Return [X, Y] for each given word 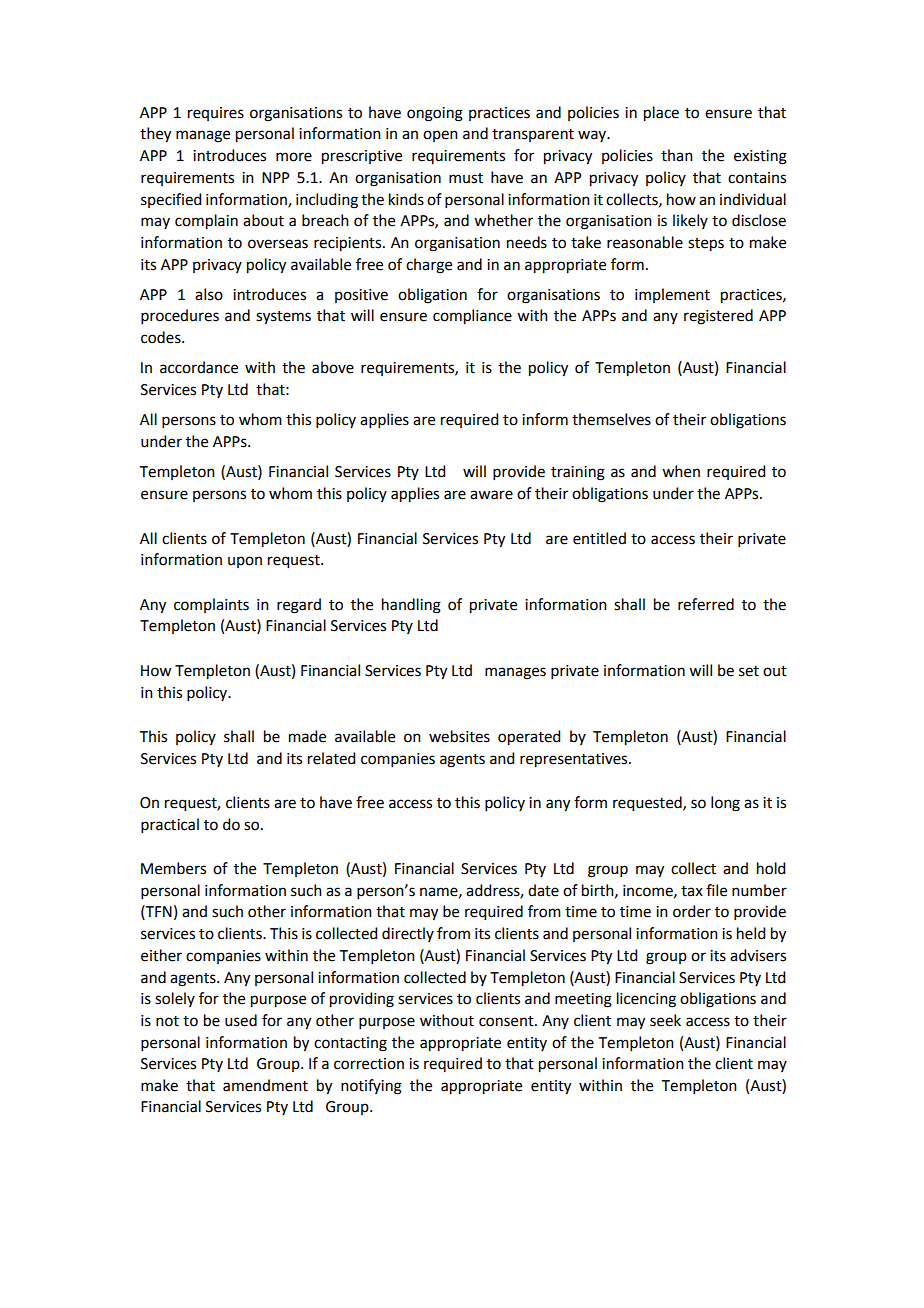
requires [216, 114]
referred [706, 604]
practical [170, 825]
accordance [199, 367]
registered [718, 317]
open [440, 136]
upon [245, 562]
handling [411, 606]
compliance [472, 317]
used [241, 1020]
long [725, 804]
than [677, 155]
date [543, 890]
